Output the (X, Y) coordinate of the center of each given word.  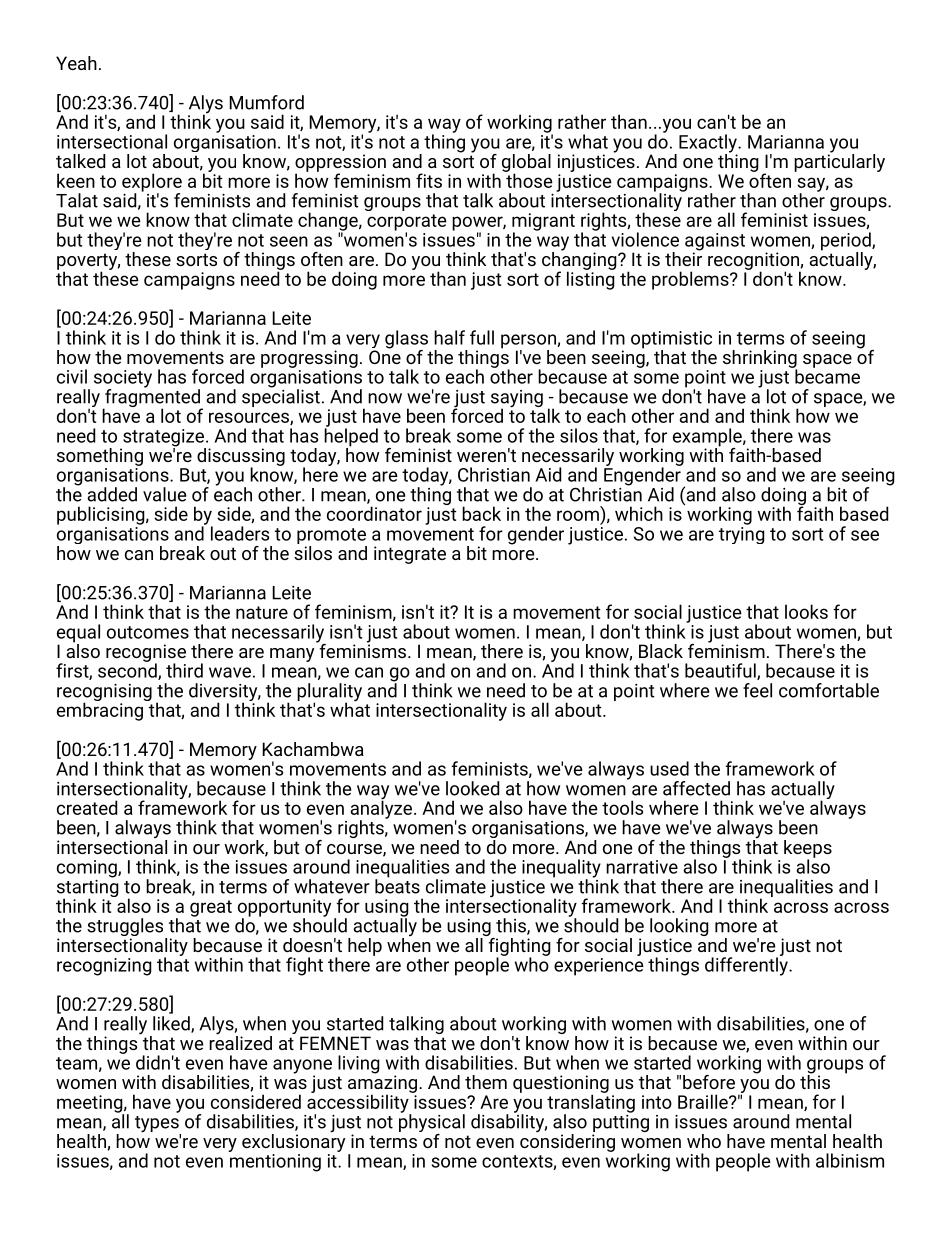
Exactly (709, 144)
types (158, 1125)
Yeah (76, 63)
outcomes (148, 632)
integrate (410, 555)
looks (806, 611)
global (526, 164)
